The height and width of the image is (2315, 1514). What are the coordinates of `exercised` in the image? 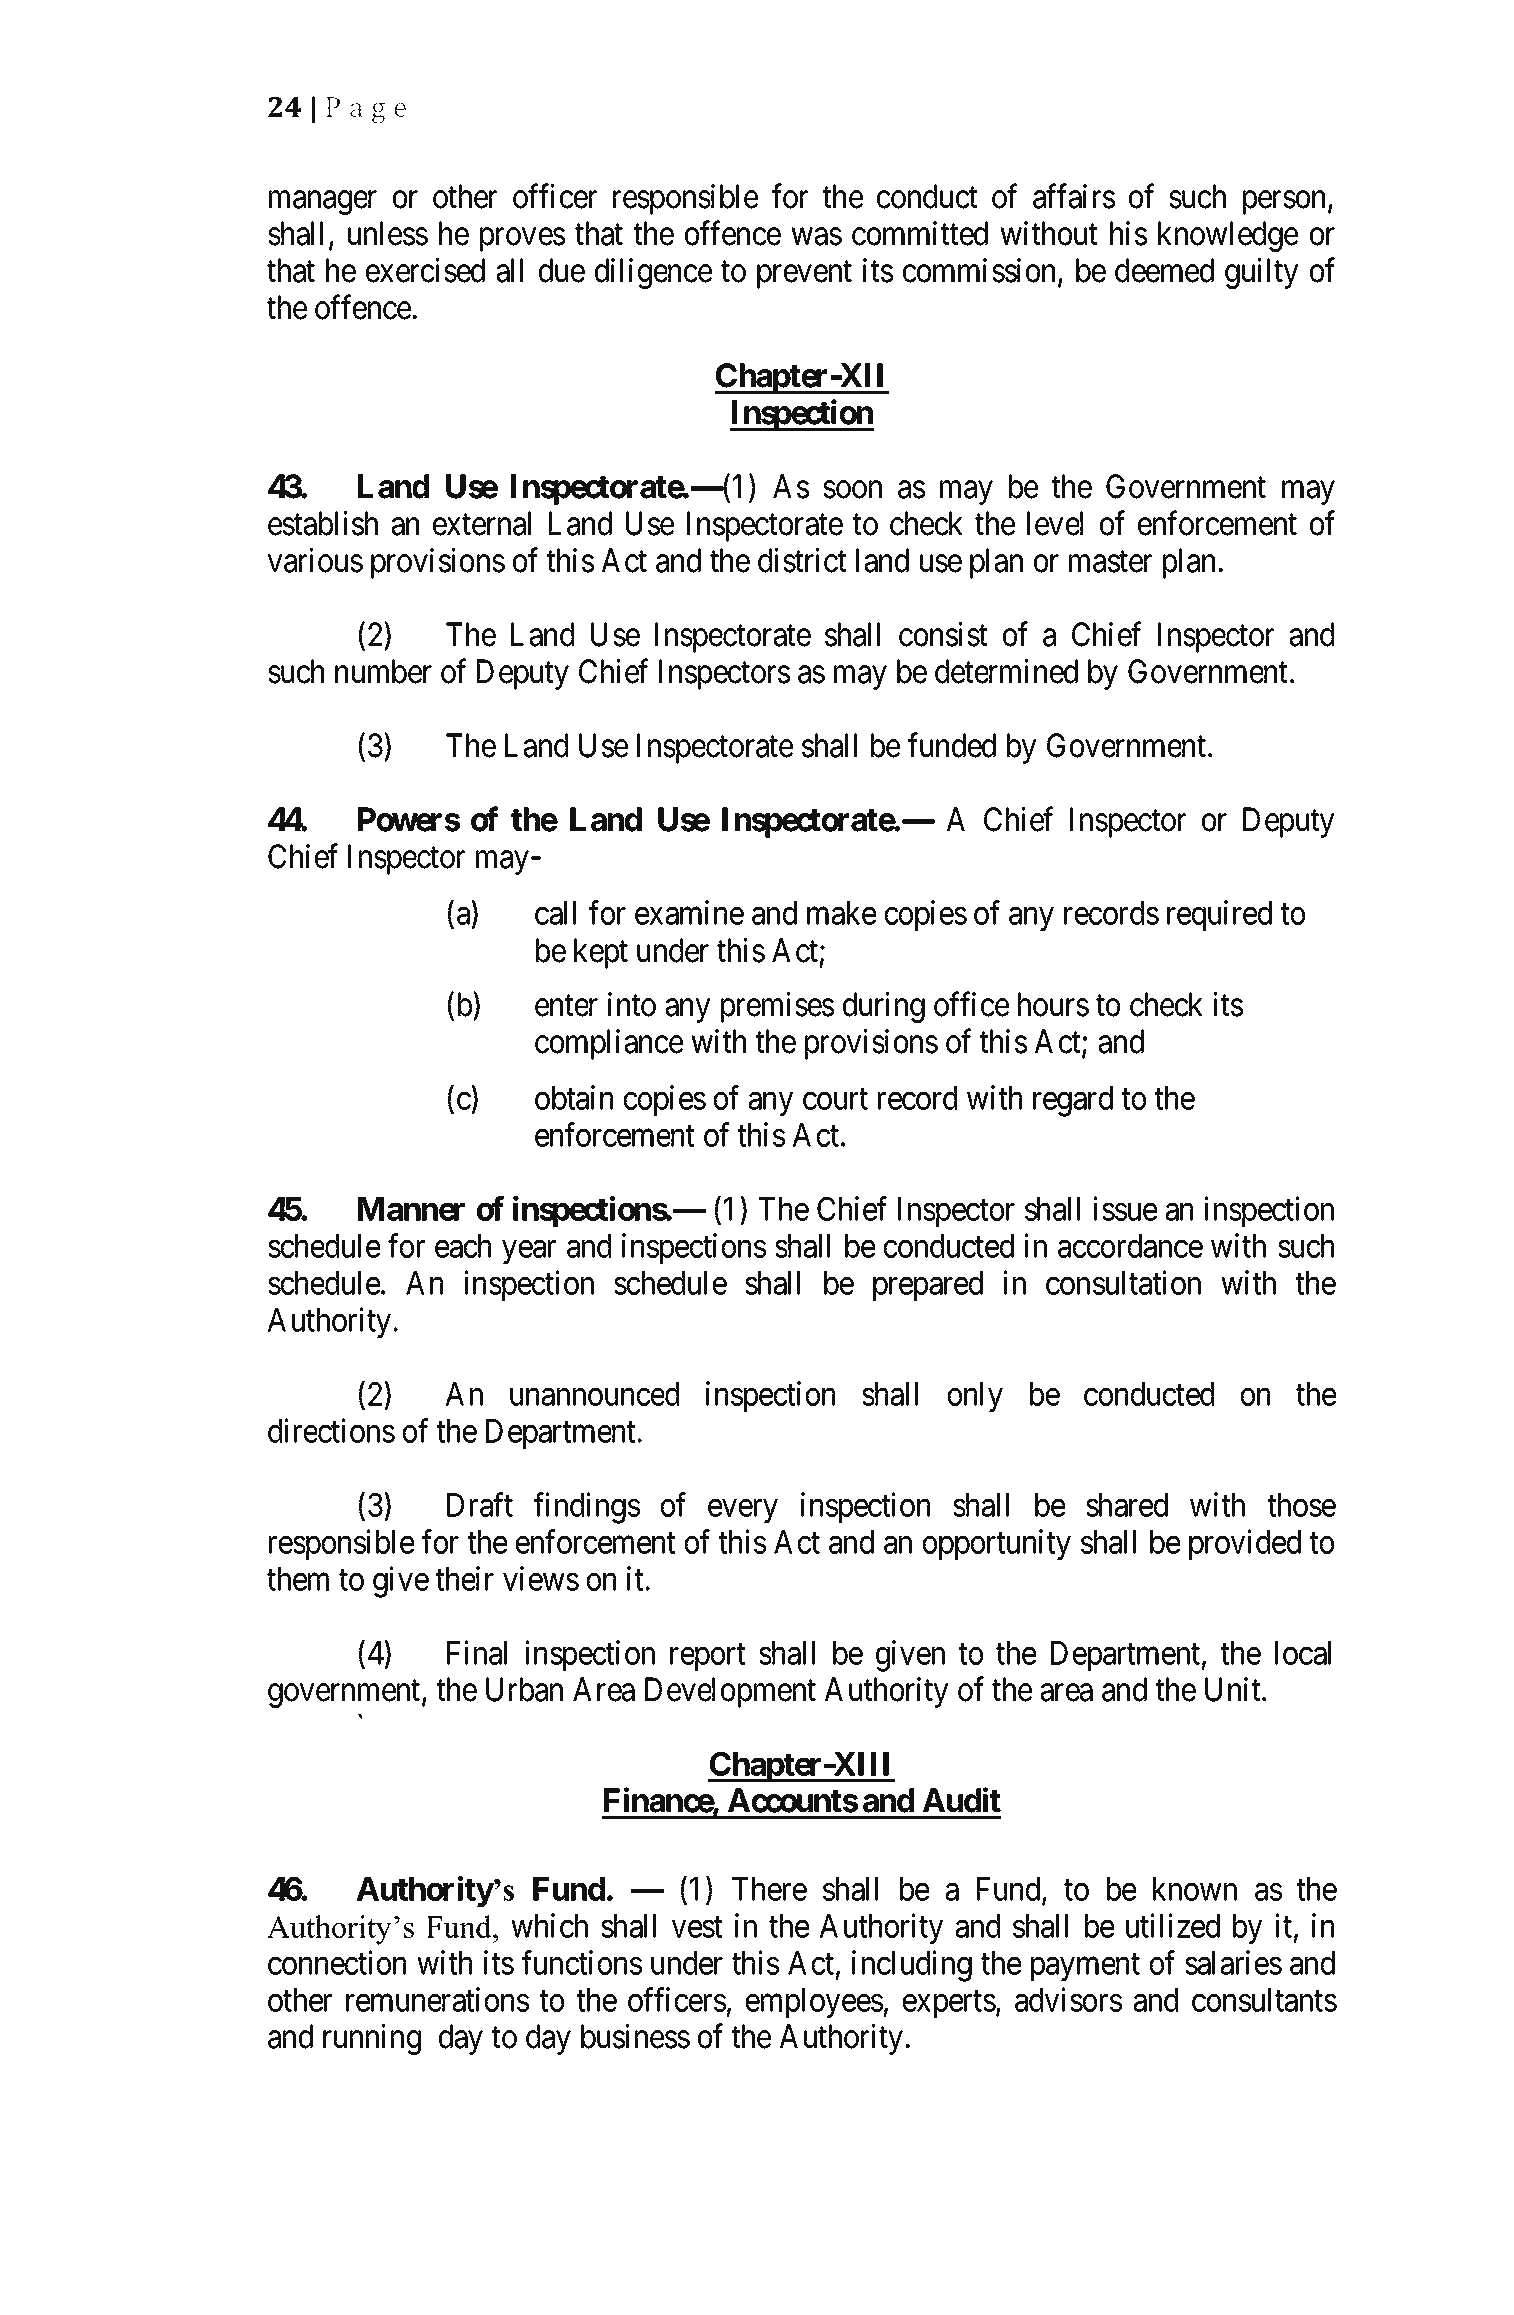 It's located at (425, 270).
